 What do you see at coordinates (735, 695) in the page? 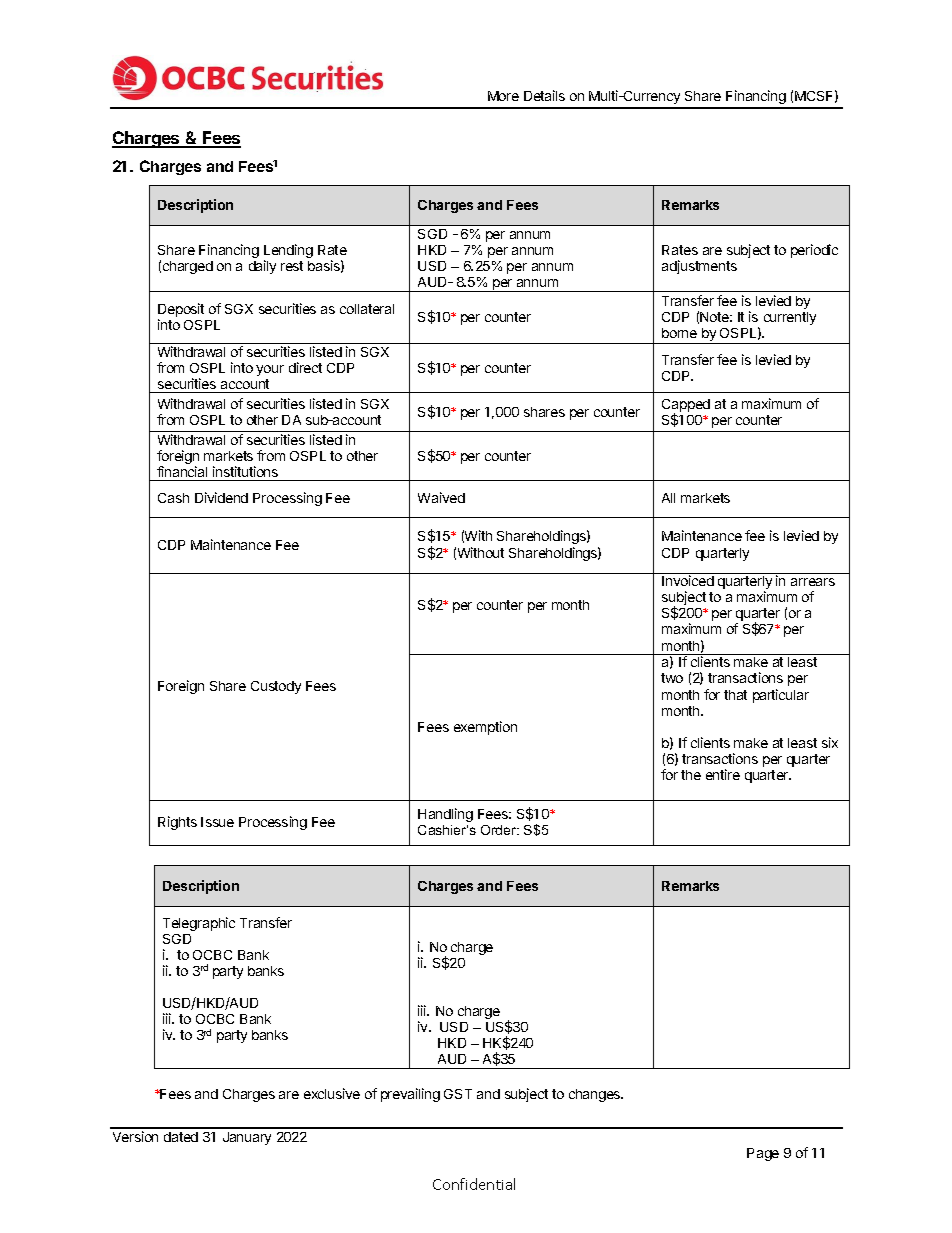
I see `that` at bounding box center [735, 695].
